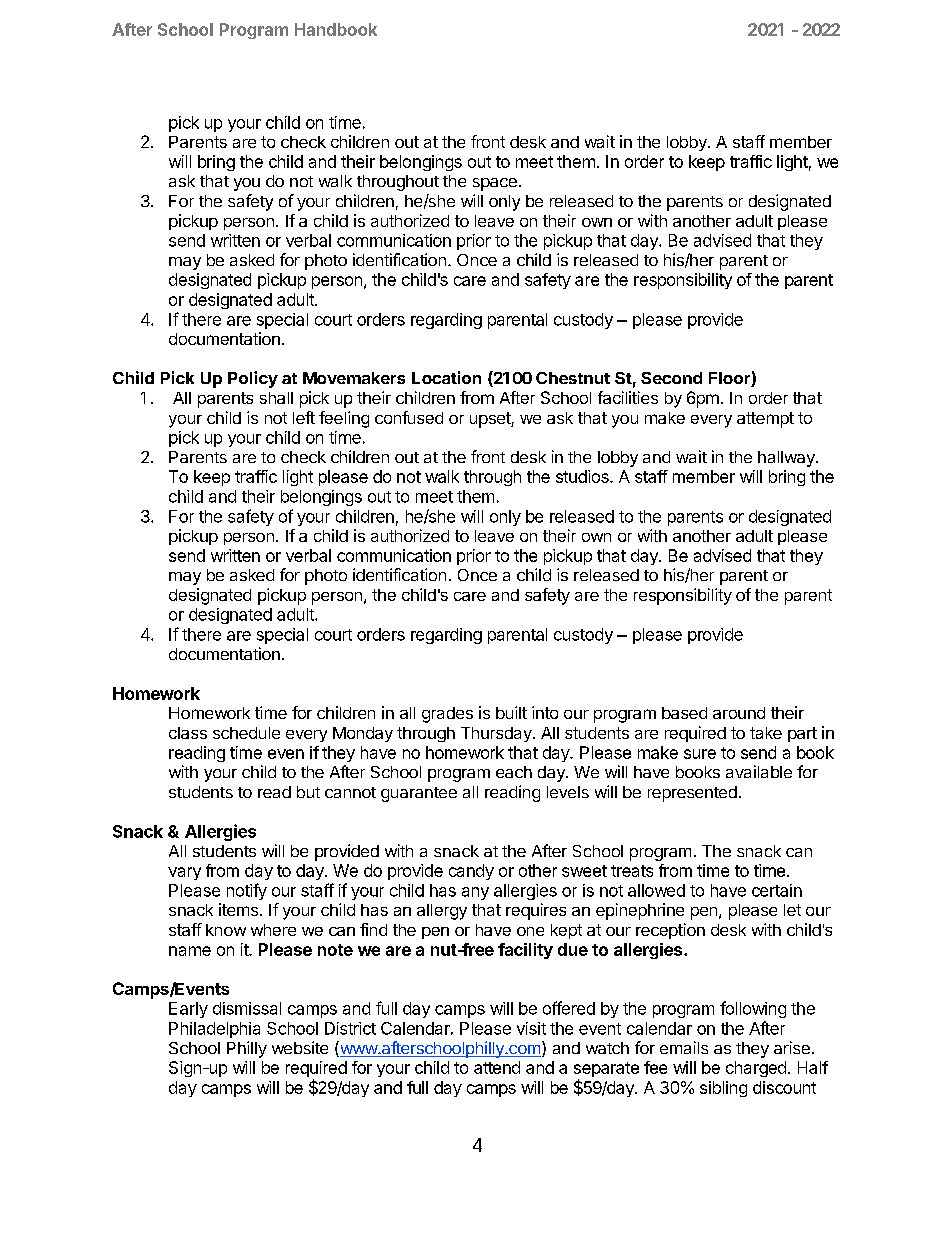  What do you see at coordinates (247, 891) in the screenshot?
I see `notify` at bounding box center [247, 891].
